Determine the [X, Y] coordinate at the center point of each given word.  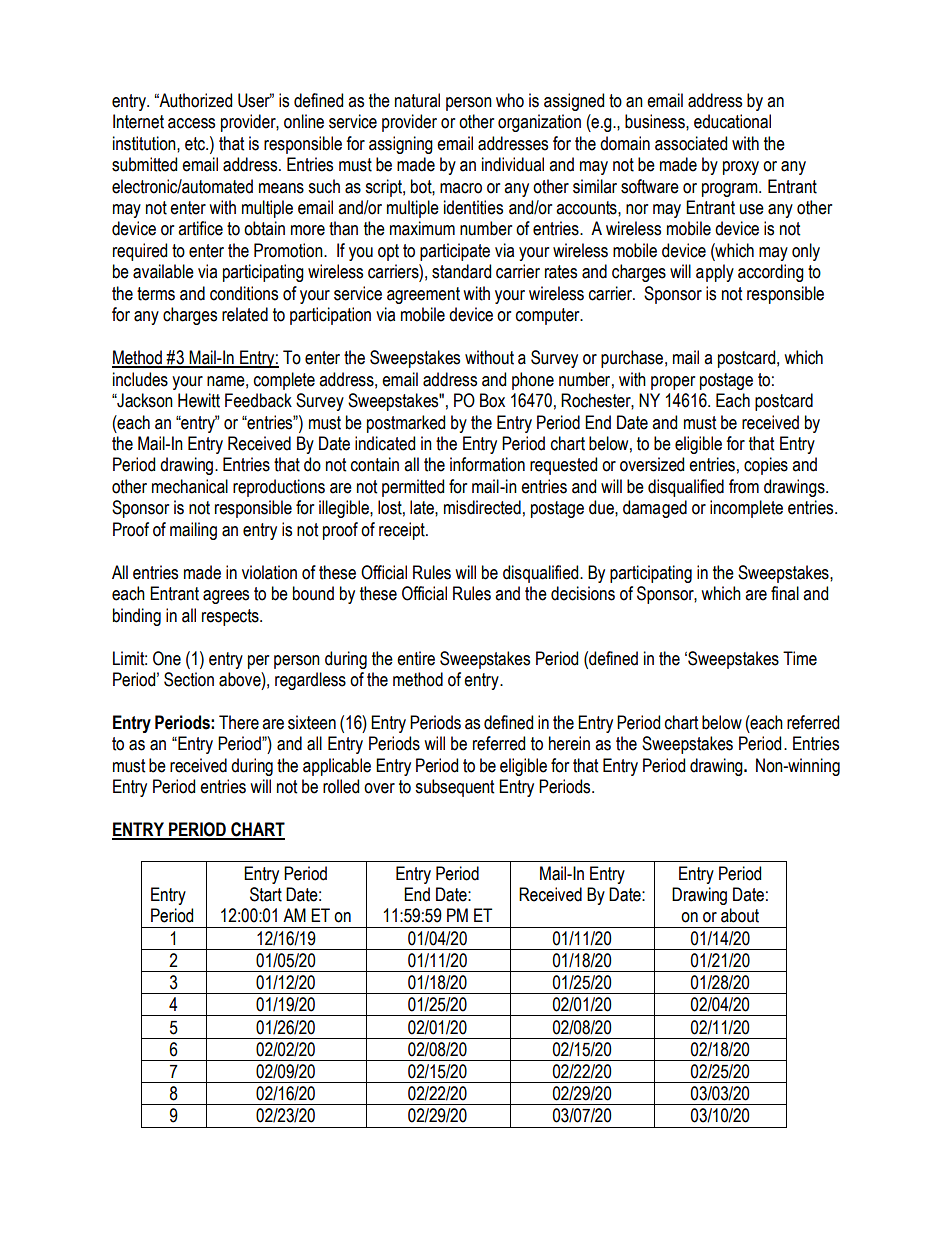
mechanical [190, 486]
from [744, 486]
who [510, 100]
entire [416, 658]
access [191, 123]
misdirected [482, 507]
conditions [244, 293]
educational [732, 121]
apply [715, 273]
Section [189, 679]
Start [266, 894]
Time [800, 658]
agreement [423, 295]
